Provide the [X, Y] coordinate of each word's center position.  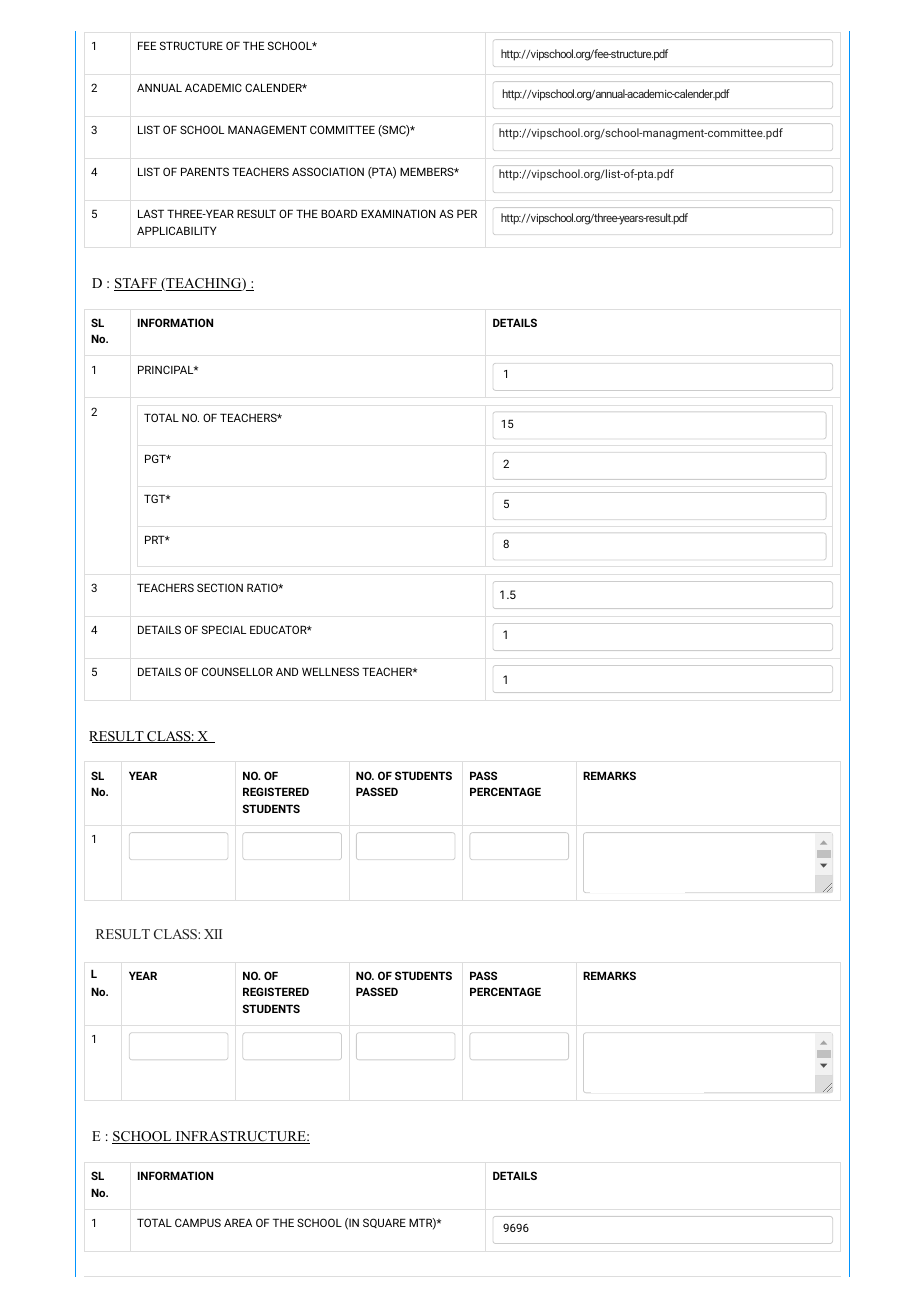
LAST [151, 213]
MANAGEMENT [267, 129]
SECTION [220, 587]
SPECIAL [224, 629]
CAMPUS [198, 1222]
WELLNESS [330, 671]
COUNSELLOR [237, 671]
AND [287, 671]
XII [213, 934]
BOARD [339, 213]
